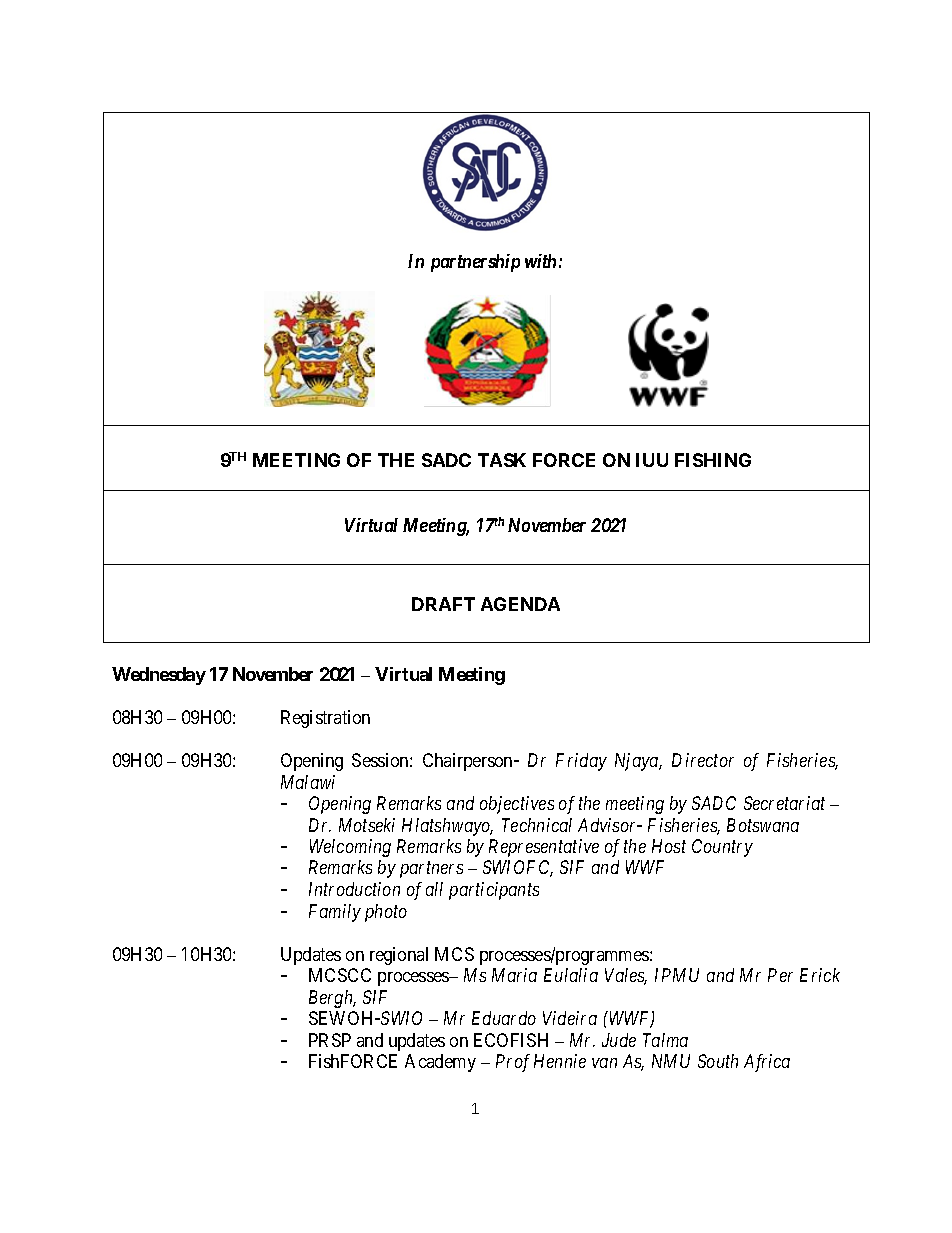  What do you see at coordinates (718, 1061) in the screenshot?
I see `South` at bounding box center [718, 1061].
